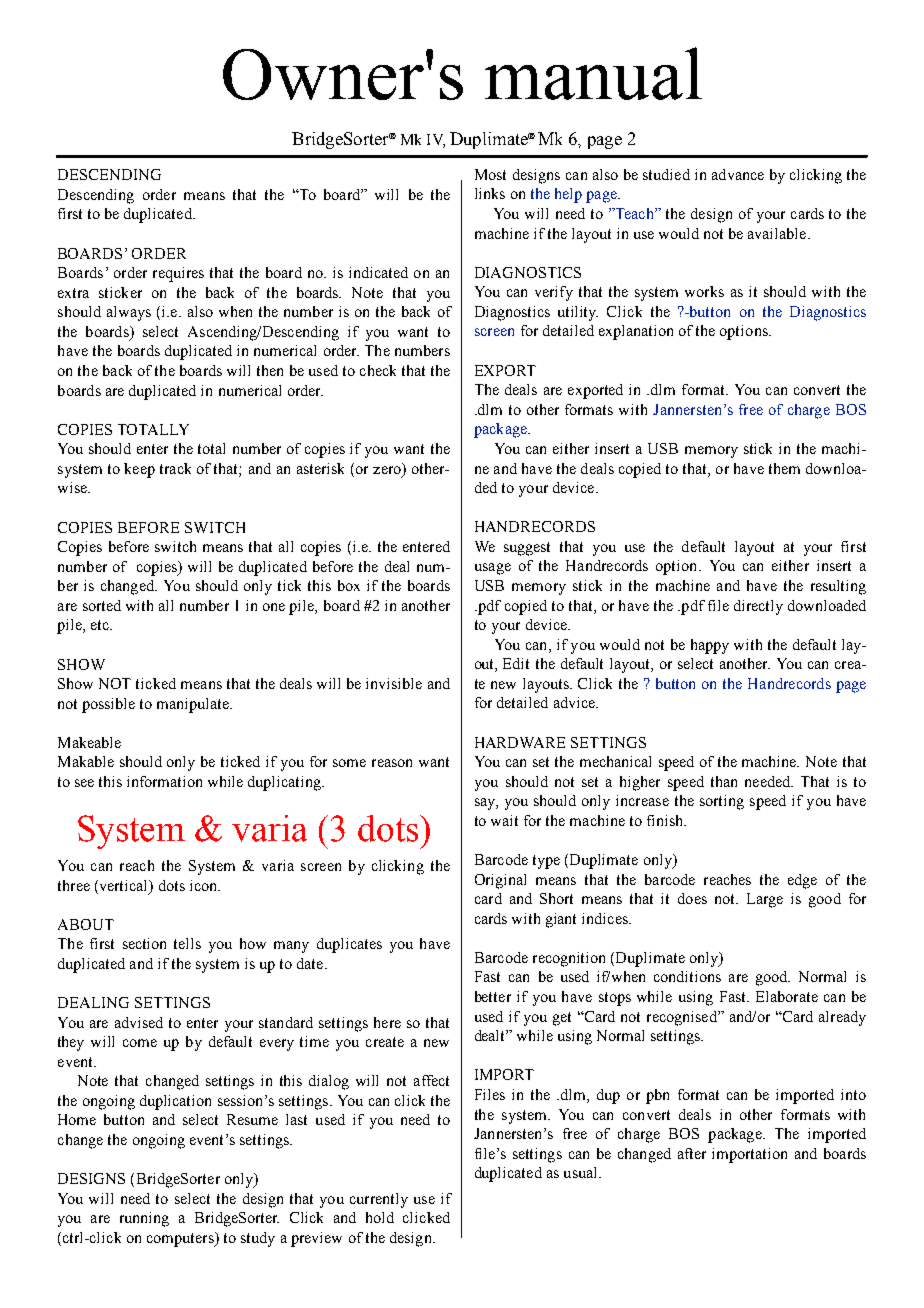  I want to click on running, so click(144, 1219).
